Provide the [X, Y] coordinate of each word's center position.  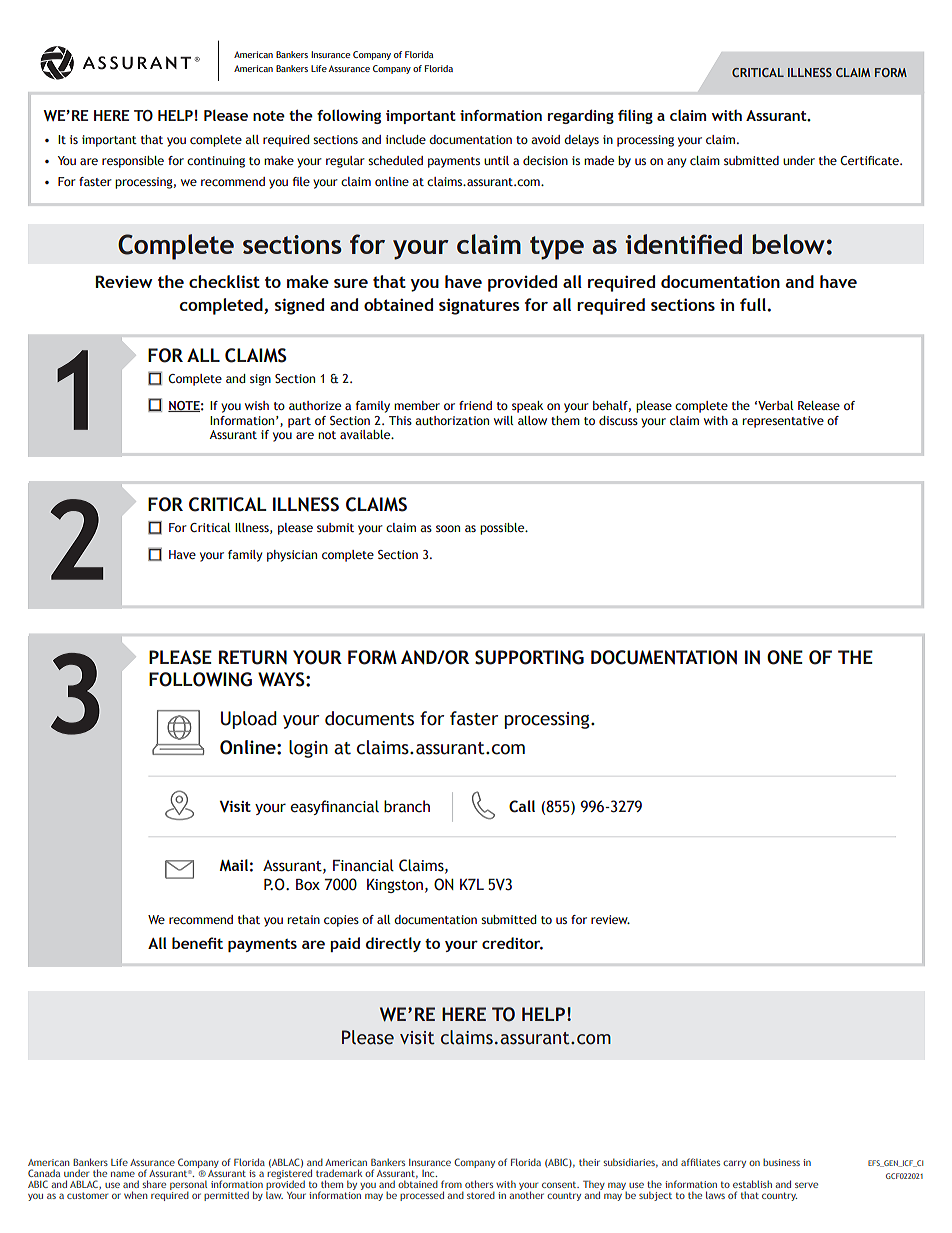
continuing [216, 162]
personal [188, 1186]
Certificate [870, 160]
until [496, 160]
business [781, 1162]
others [479, 1184]
